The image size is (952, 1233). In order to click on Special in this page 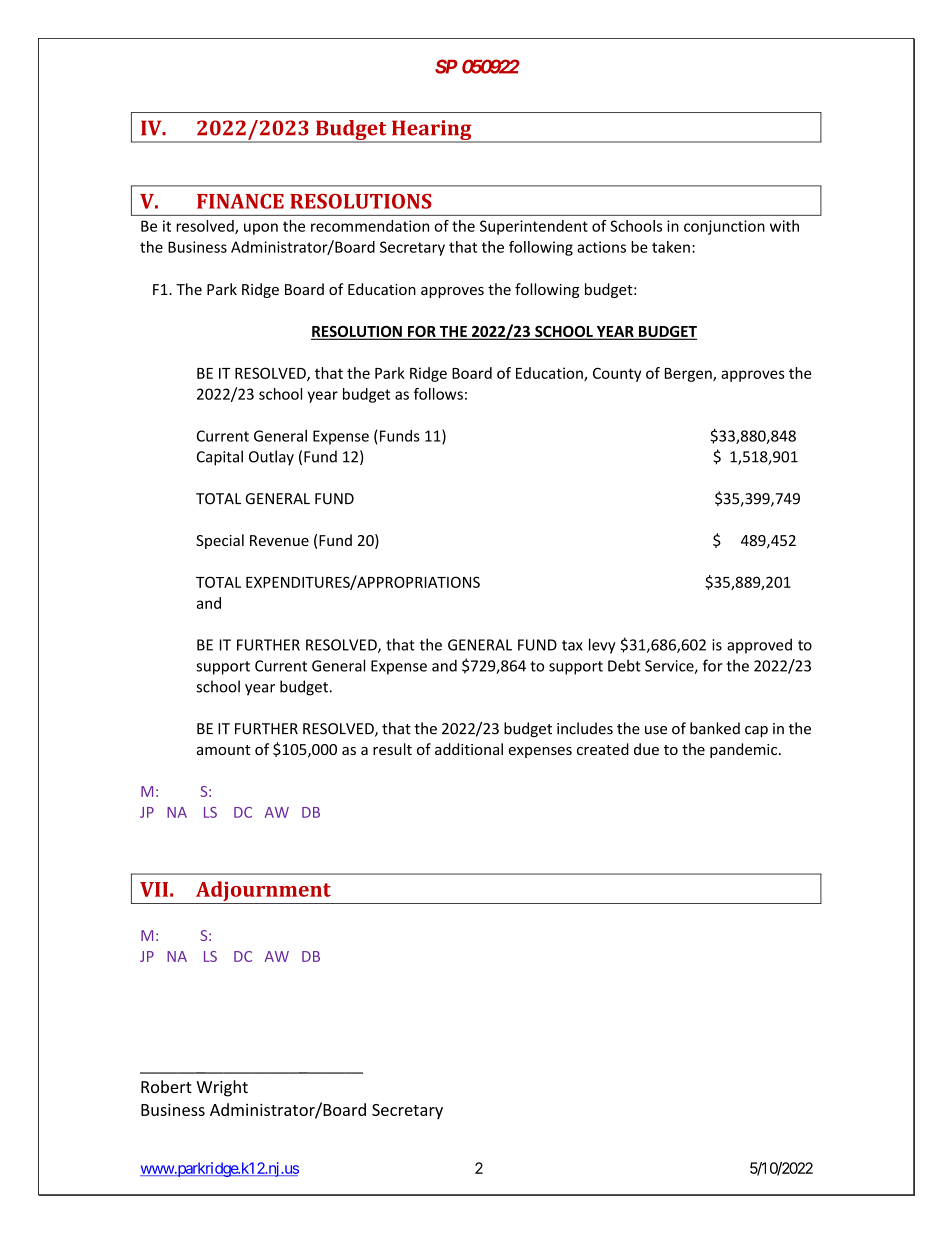, I will do `click(220, 541)`.
